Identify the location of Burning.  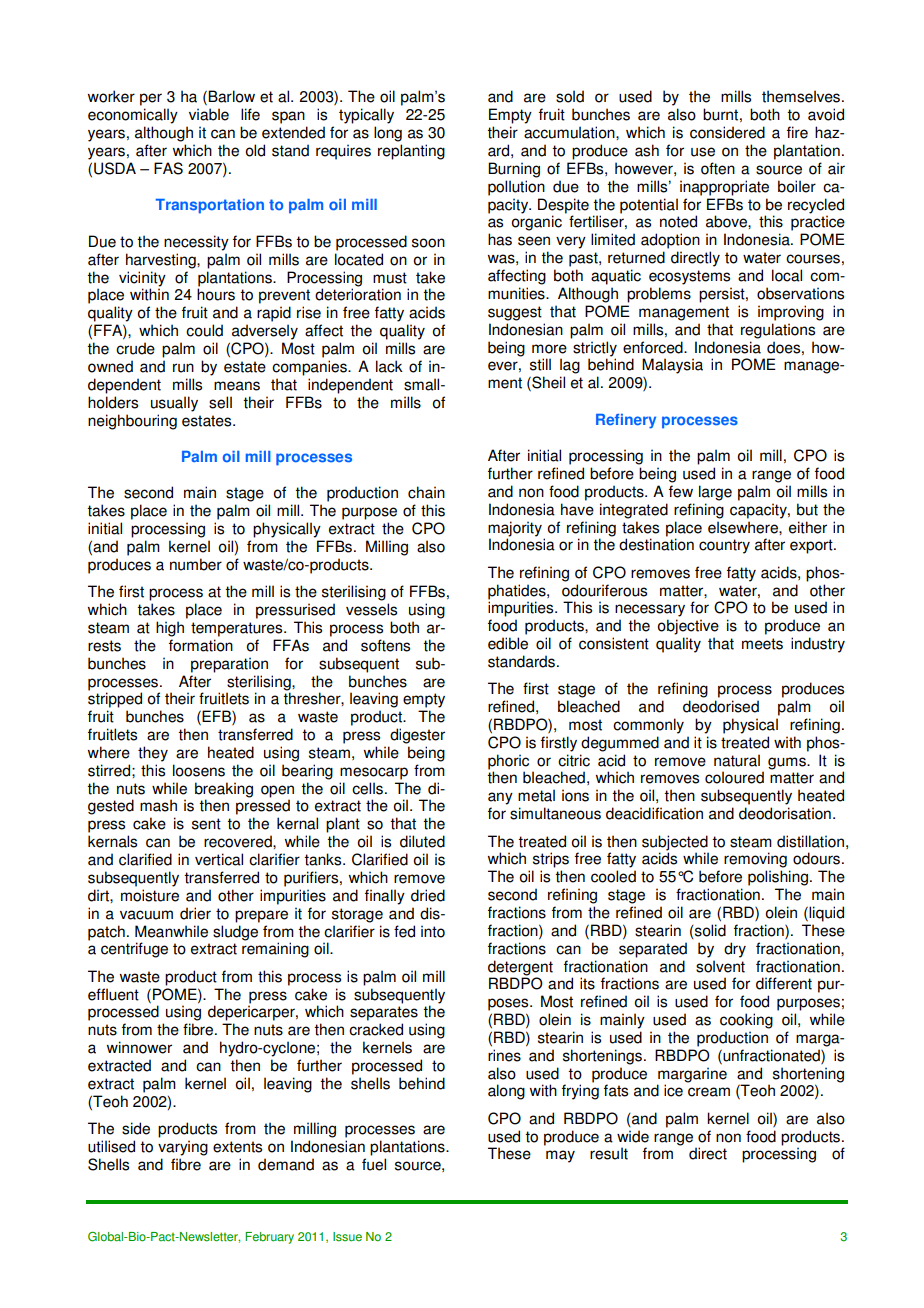
(514, 170).
